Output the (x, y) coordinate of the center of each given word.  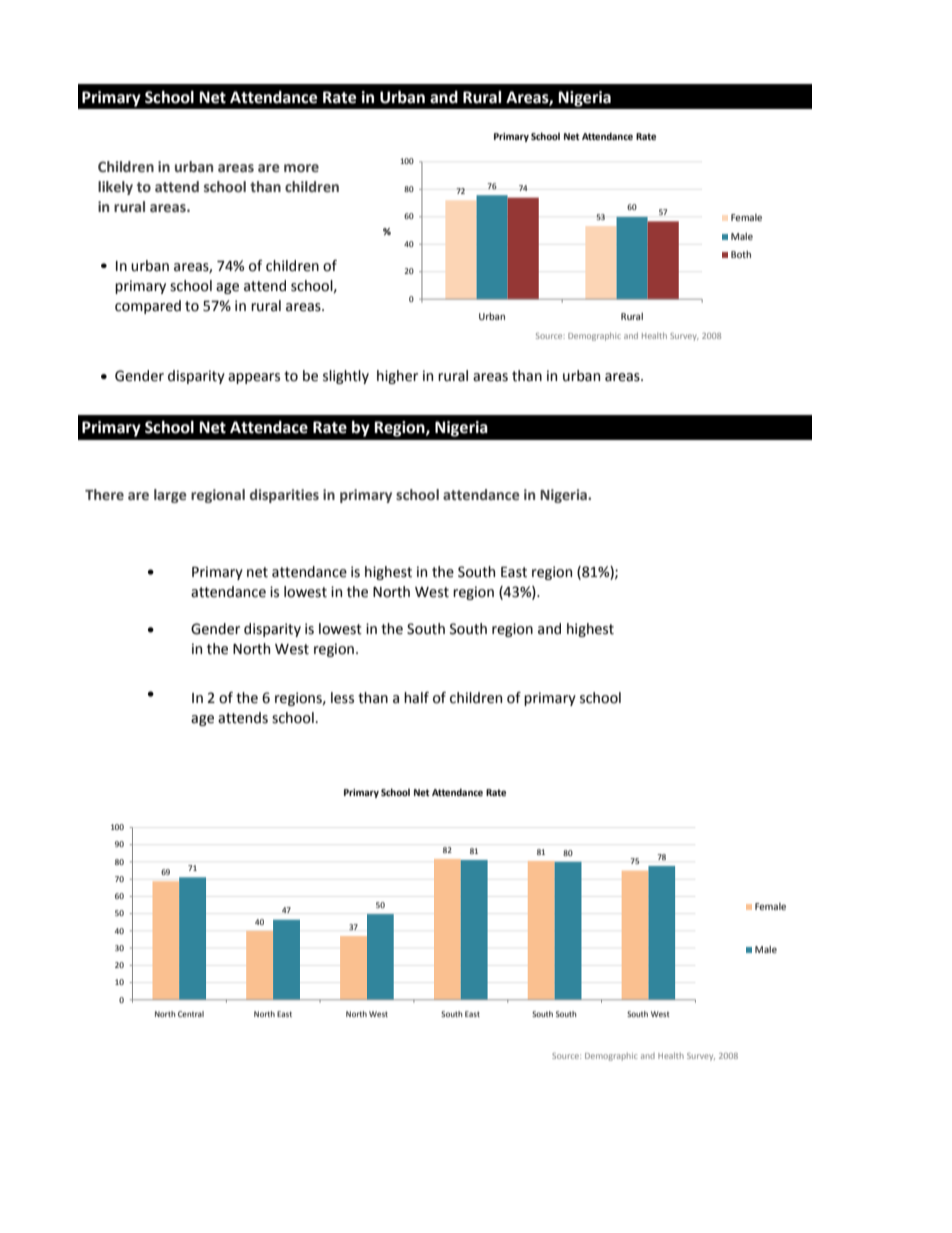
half (416, 698)
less (342, 698)
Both (741, 254)
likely (115, 188)
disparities (284, 496)
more (301, 168)
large (170, 496)
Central (191, 1014)
